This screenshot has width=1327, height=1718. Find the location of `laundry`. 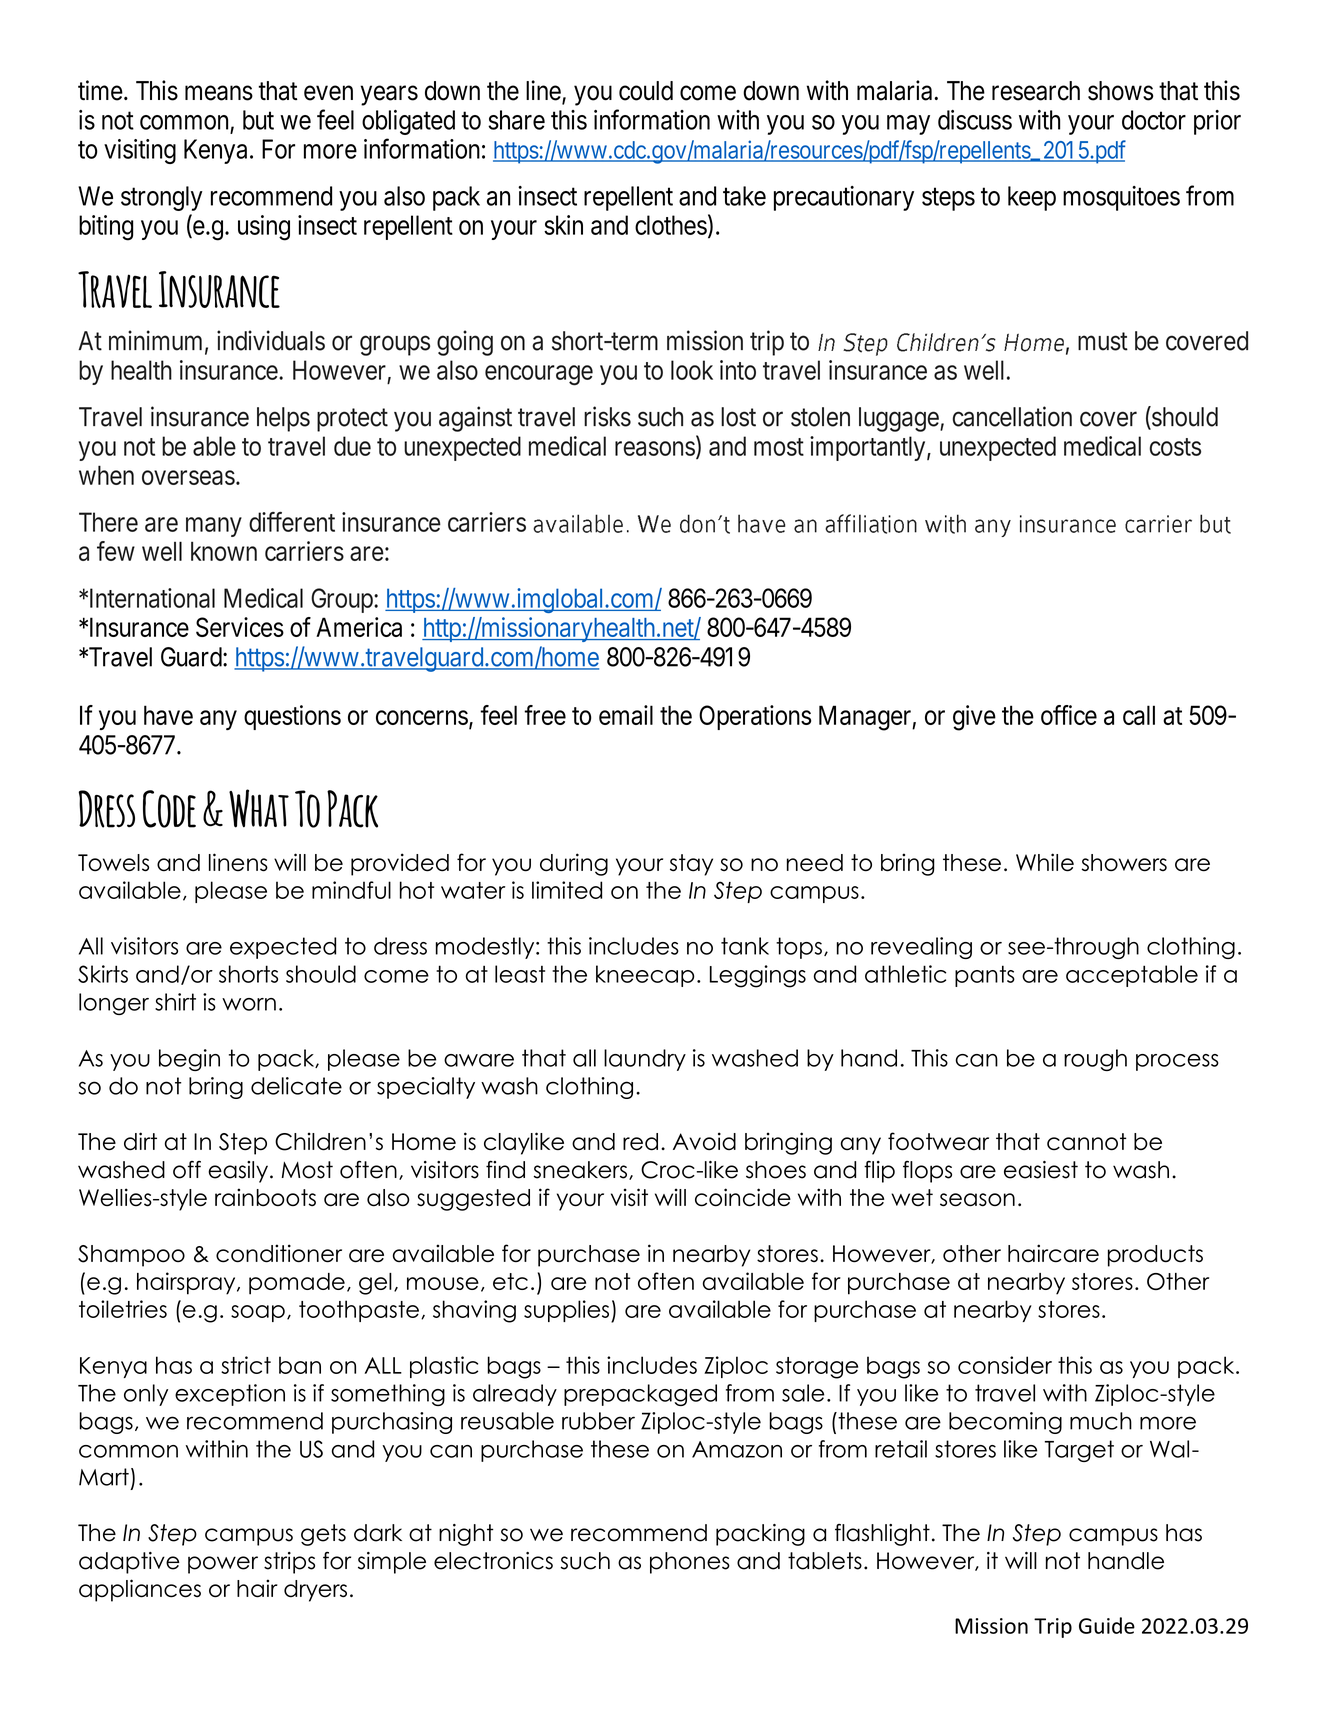

laundry is located at coordinates (645, 1060).
